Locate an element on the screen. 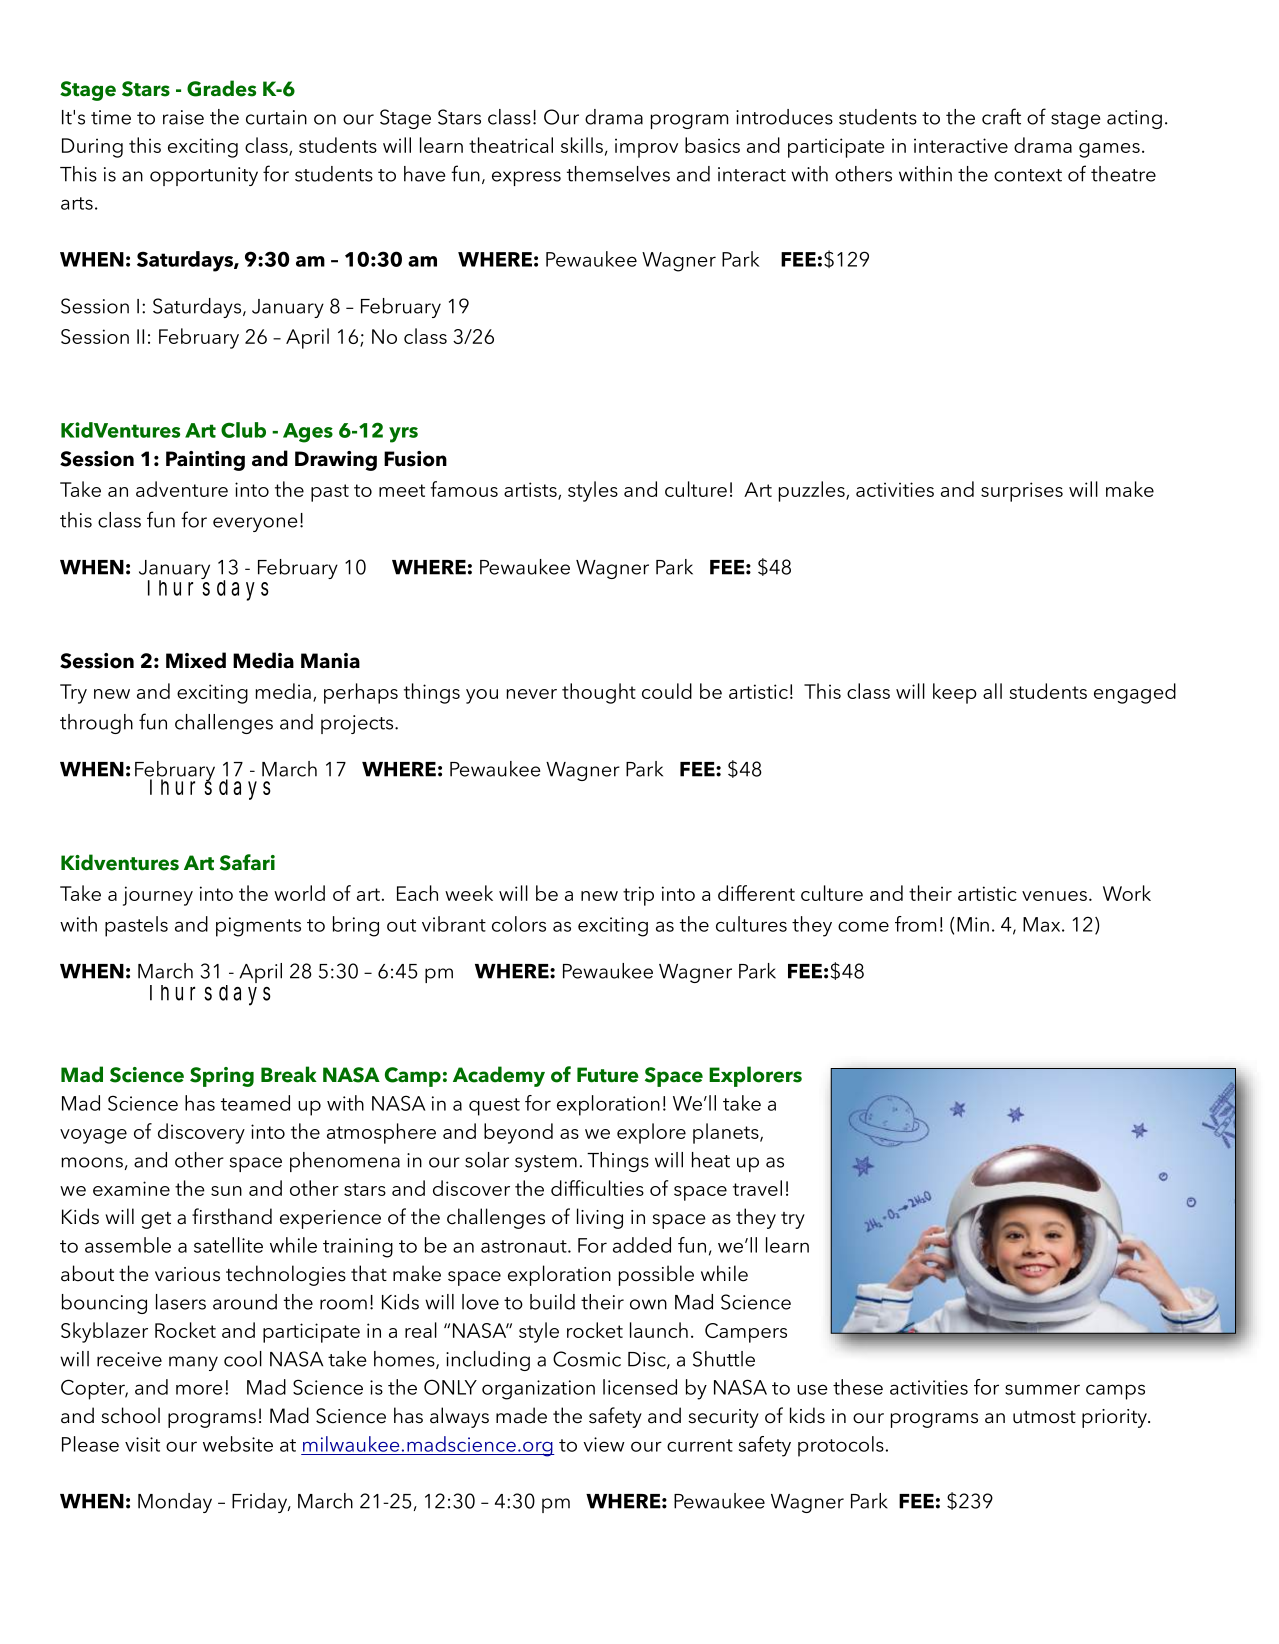 The height and width of the screenshot is (1644, 1279). Future is located at coordinates (608, 1075).
